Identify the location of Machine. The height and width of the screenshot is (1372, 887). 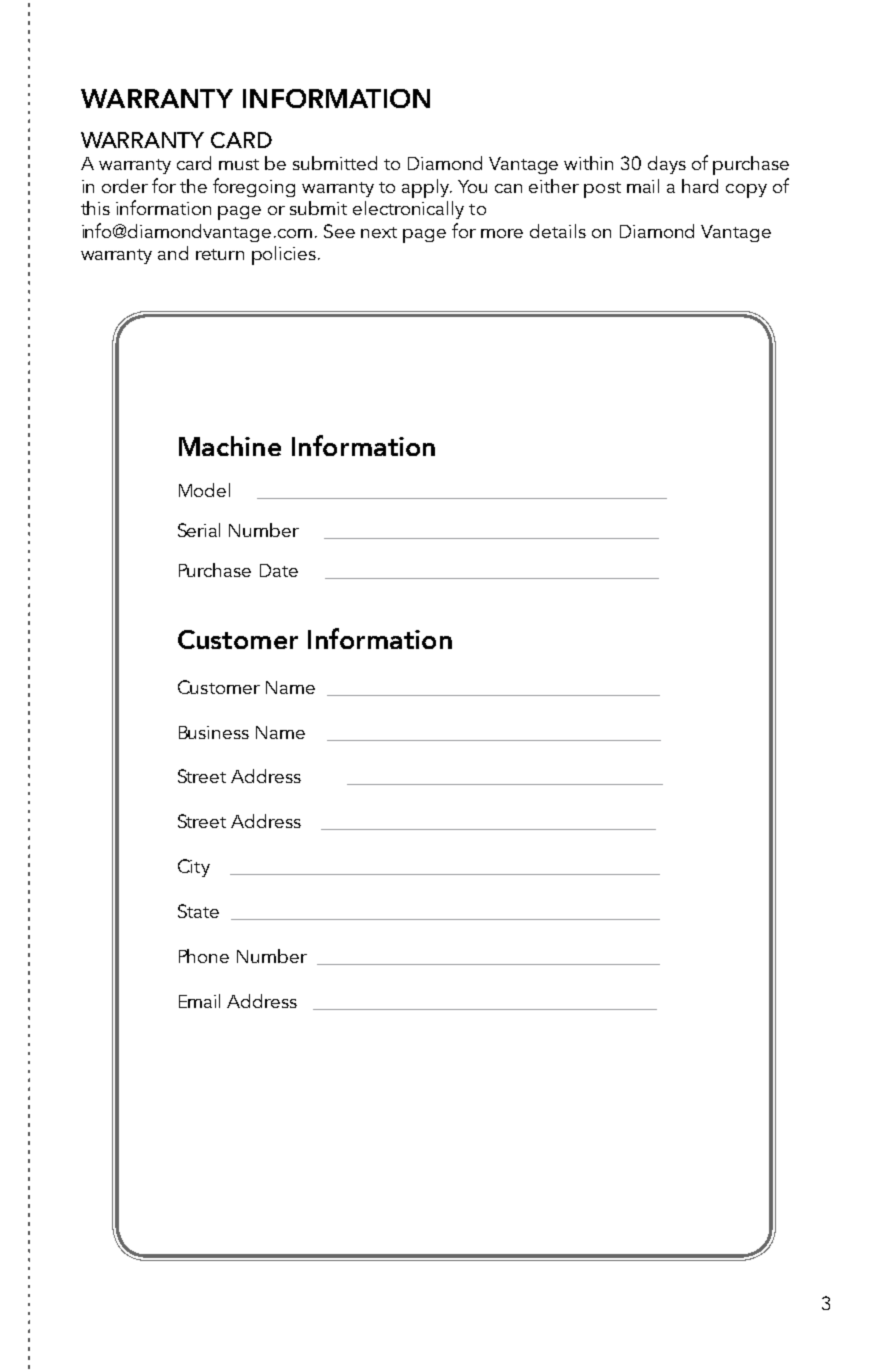
(230, 446).
